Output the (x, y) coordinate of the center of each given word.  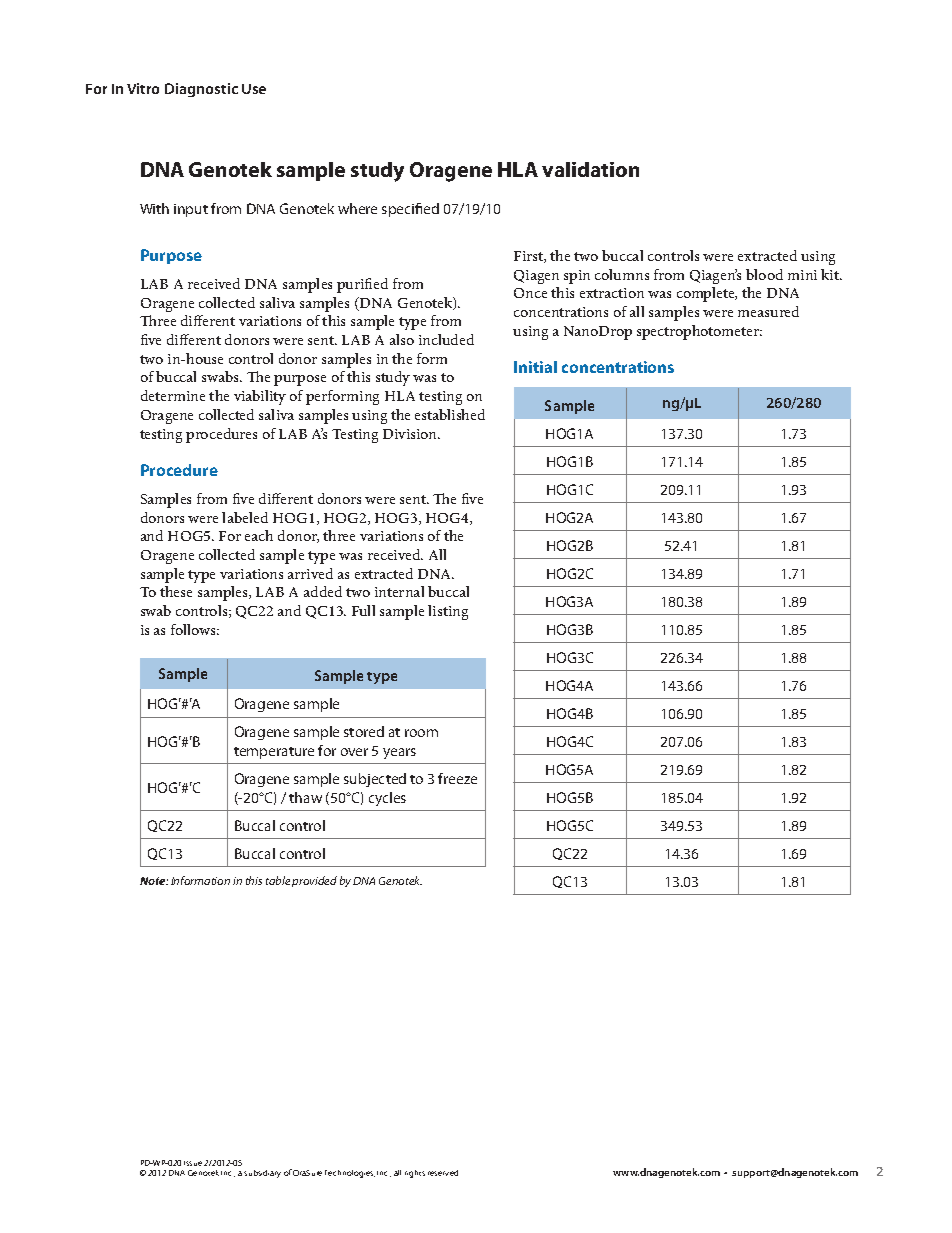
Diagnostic (201, 90)
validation (590, 169)
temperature (274, 753)
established (450, 414)
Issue (193, 1163)
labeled (245, 517)
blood (764, 274)
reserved (443, 1173)
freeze (457, 778)
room (421, 733)
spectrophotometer (699, 332)
